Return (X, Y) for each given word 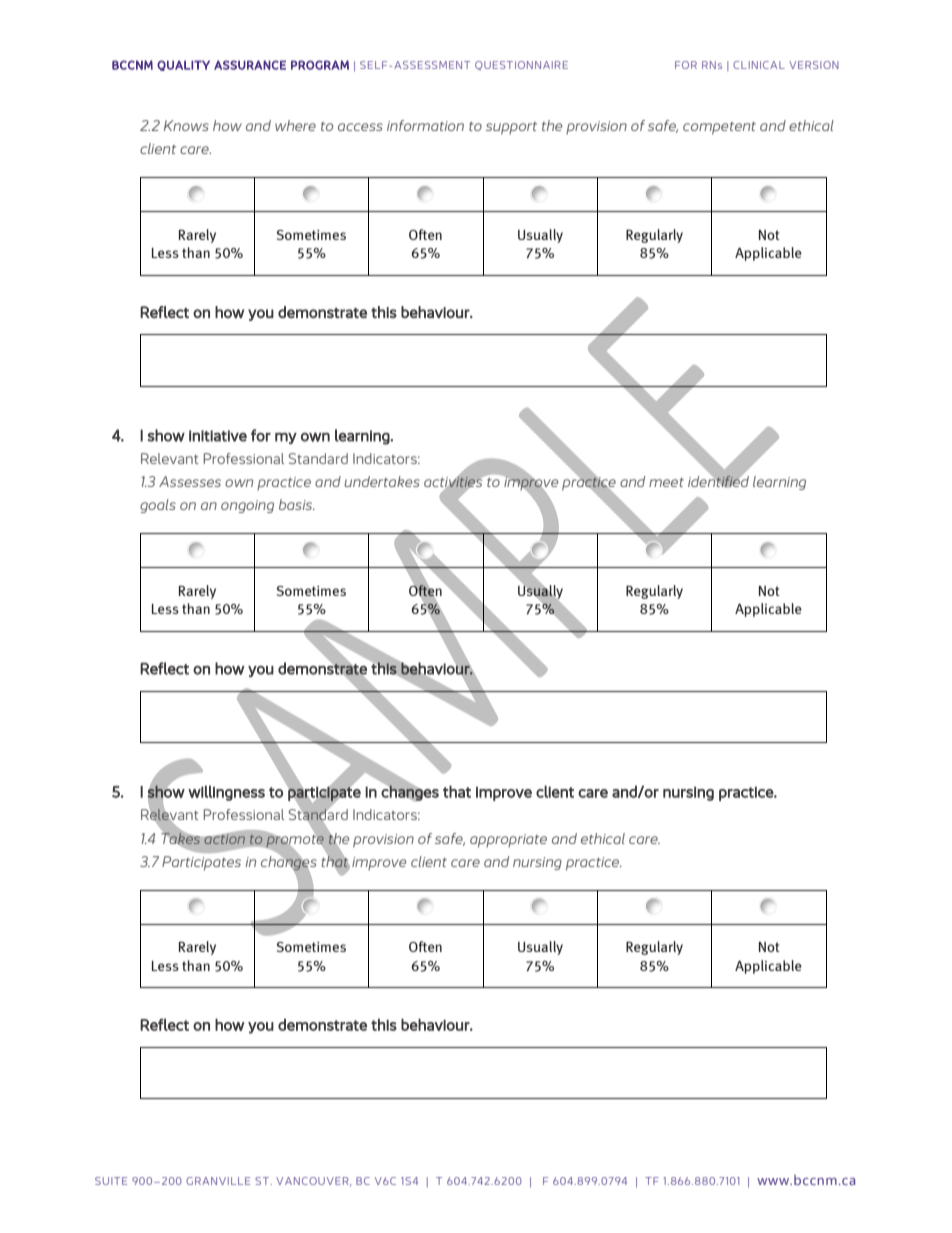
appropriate (508, 841)
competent (719, 128)
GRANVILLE (218, 1181)
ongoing (247, 506)
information (425, 125)
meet (666, 482)
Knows (186, 125)
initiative (218, 436)
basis (297, 504)
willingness (226, 793)
